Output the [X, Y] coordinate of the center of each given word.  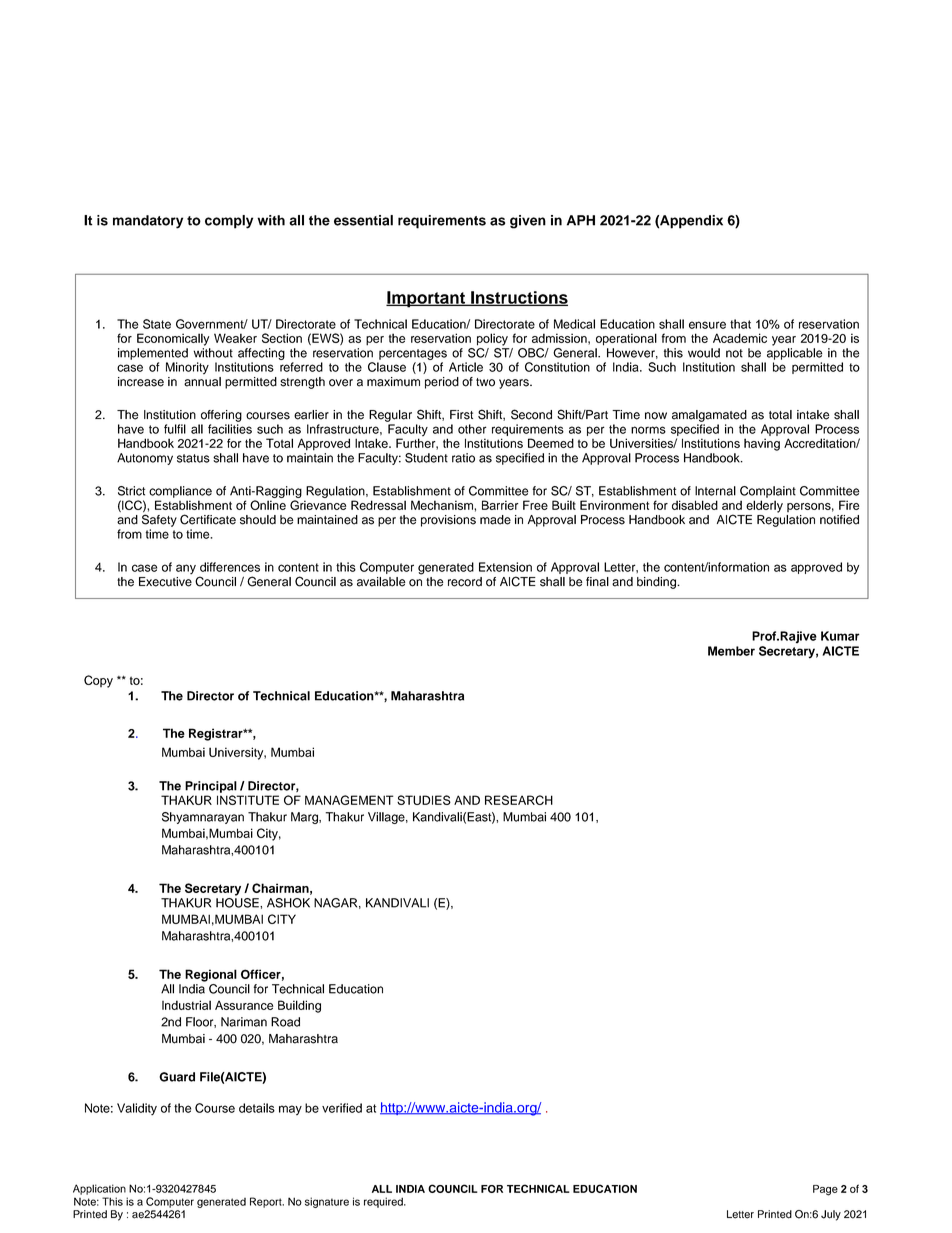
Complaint [768, 492]
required [384, 1202]
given [528, 222]
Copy [98, 681]
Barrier [500, 505]
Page [825, 1190]
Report [267, 1202]
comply [229, 222]
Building [299, 1006]
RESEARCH [519, 800]
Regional [211, 975]
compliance [180, 492]
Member [731, 651]
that [740, 324]
